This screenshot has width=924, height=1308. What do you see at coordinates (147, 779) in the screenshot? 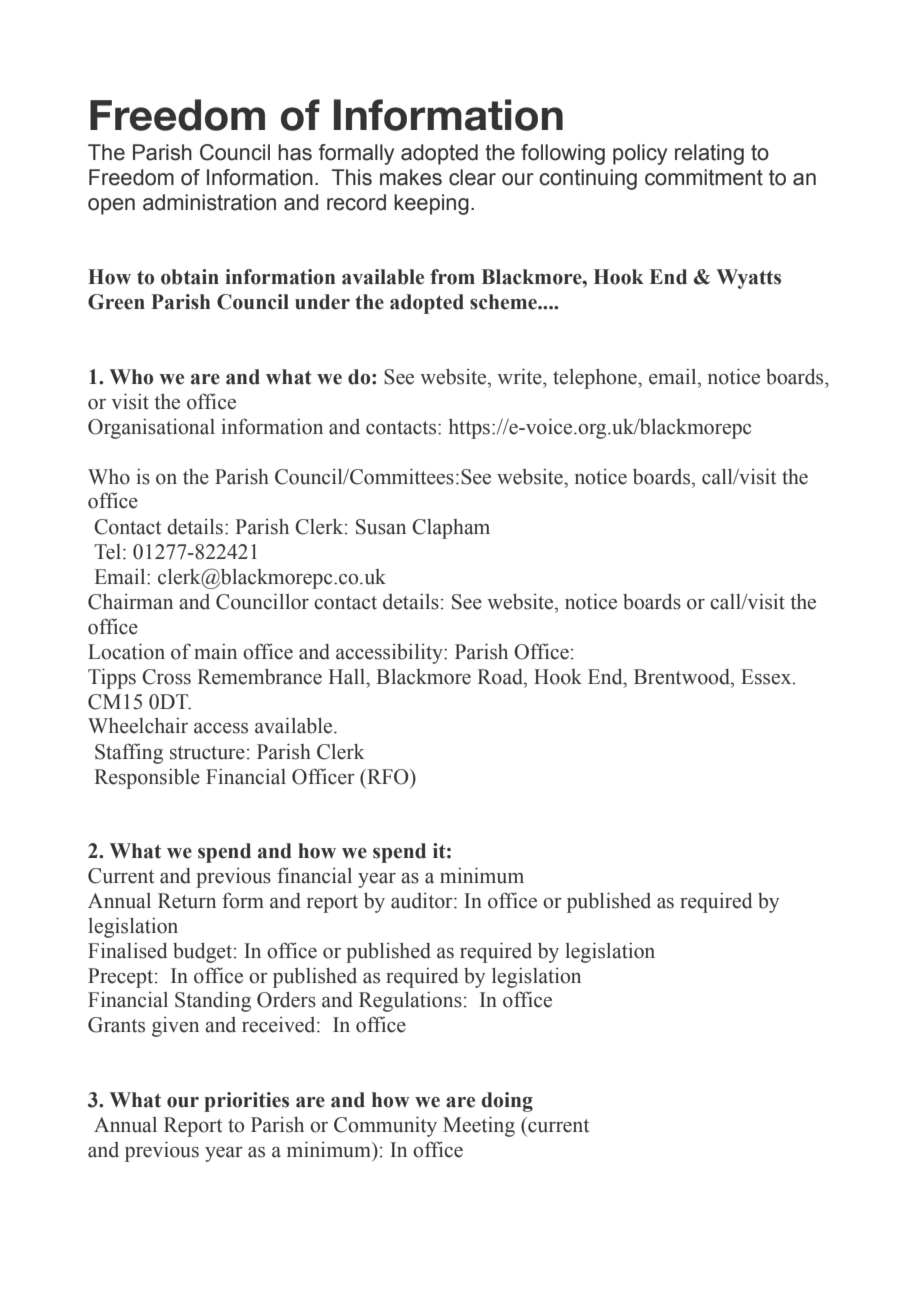
I see `Responsible` at bounding box center [147, 779].
